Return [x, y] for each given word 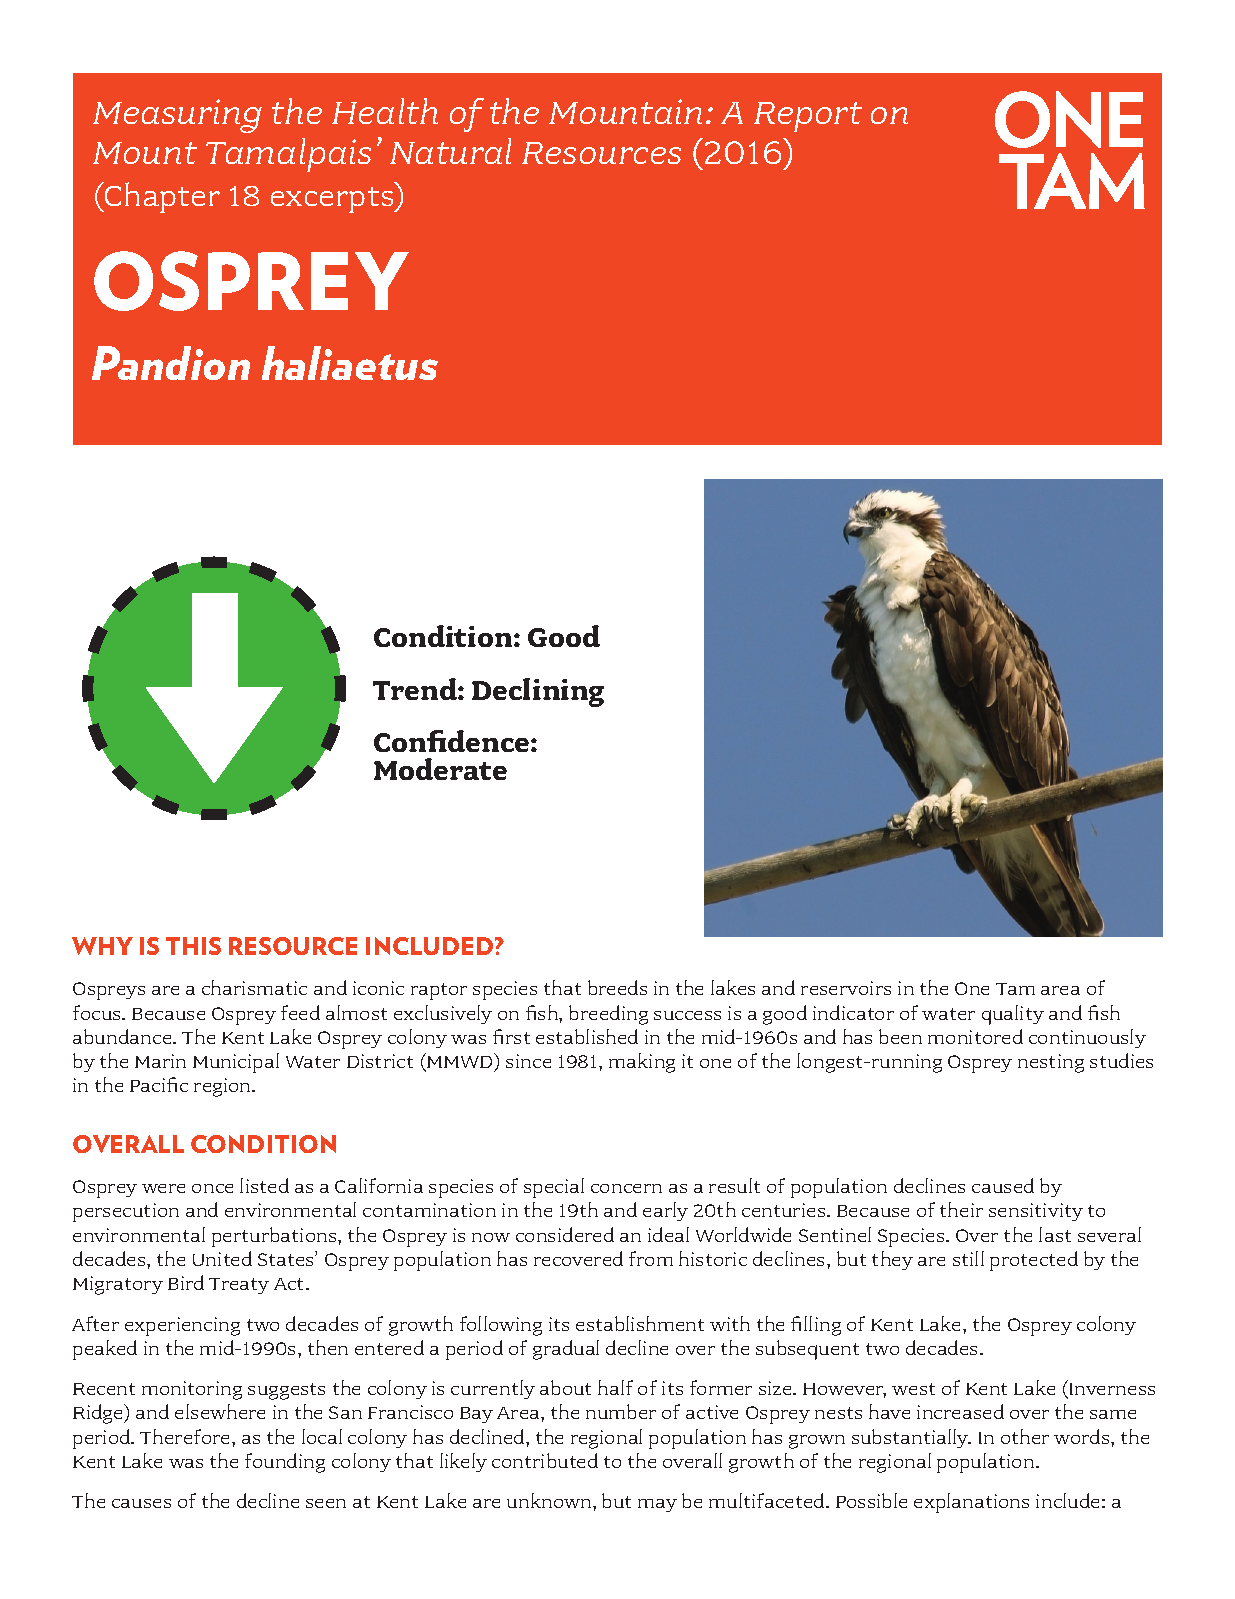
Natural [450, 151]
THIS [193, 946]
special [554, 1188]
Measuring [177, 116]
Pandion [171, 363]
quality [1013, 1015]
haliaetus [350, 363]
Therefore [186, 1436]
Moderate [440, 769]
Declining [538, 692]
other [1025, 1436]
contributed [545, 1460]
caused [1003, 1185]
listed [264, 1185]
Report [808, 117]
